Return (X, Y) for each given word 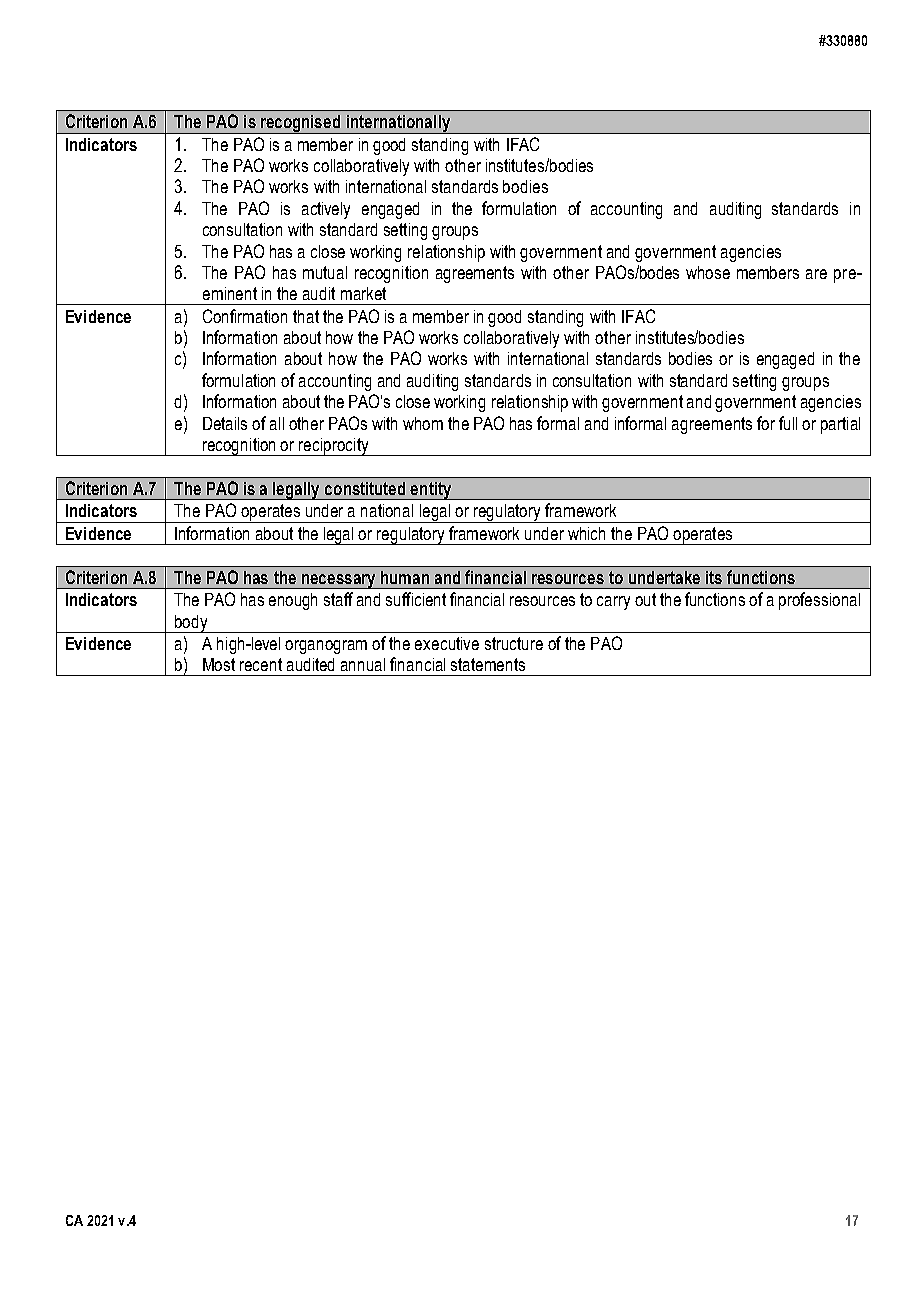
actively (326, 210)
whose (708, 272)
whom (423, 423)
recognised (301, 124)
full (788, 423)
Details (225, 423)
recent (261, 664)
